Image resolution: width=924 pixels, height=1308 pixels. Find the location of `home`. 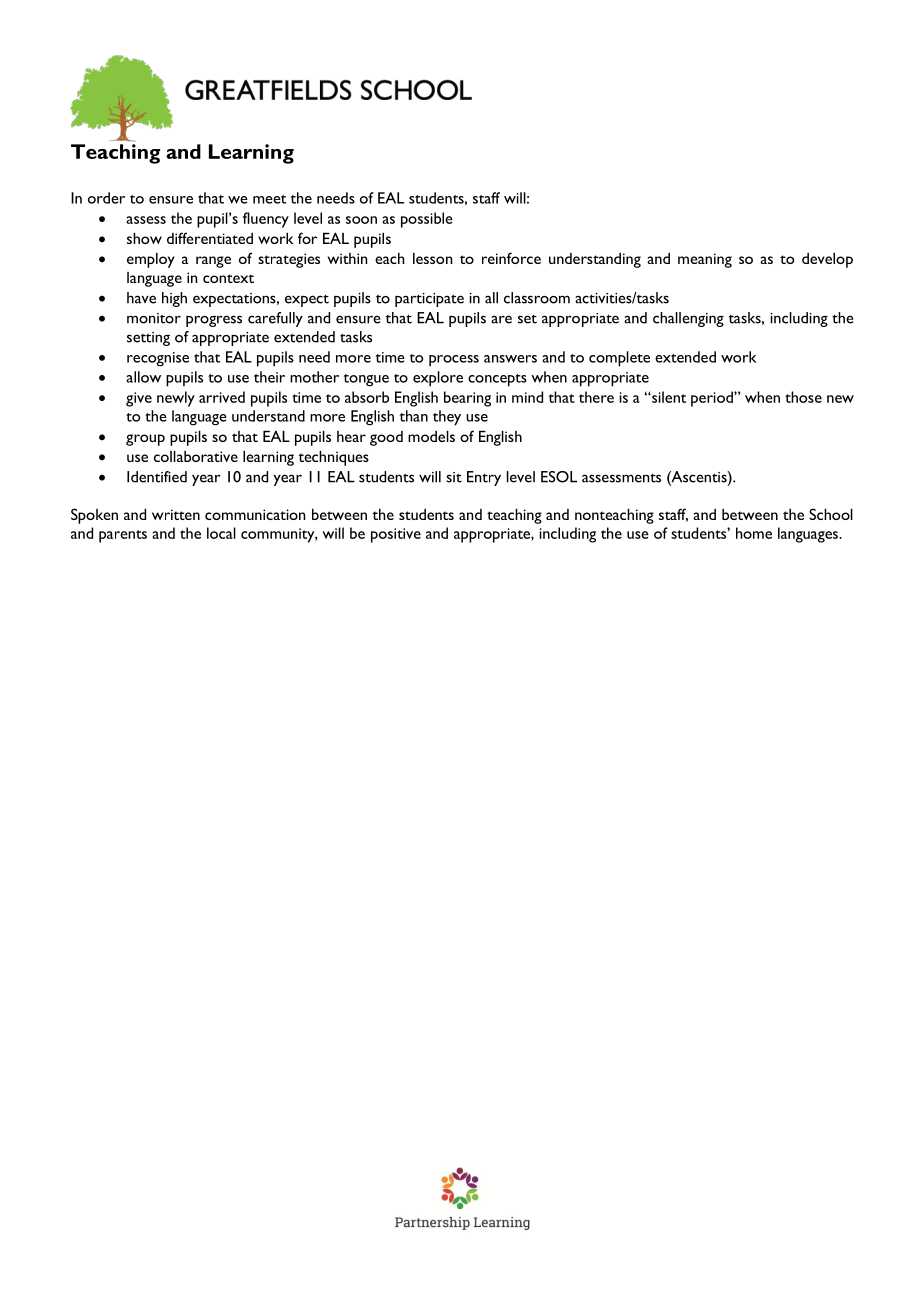

home is located at coordinates (754, 533).
